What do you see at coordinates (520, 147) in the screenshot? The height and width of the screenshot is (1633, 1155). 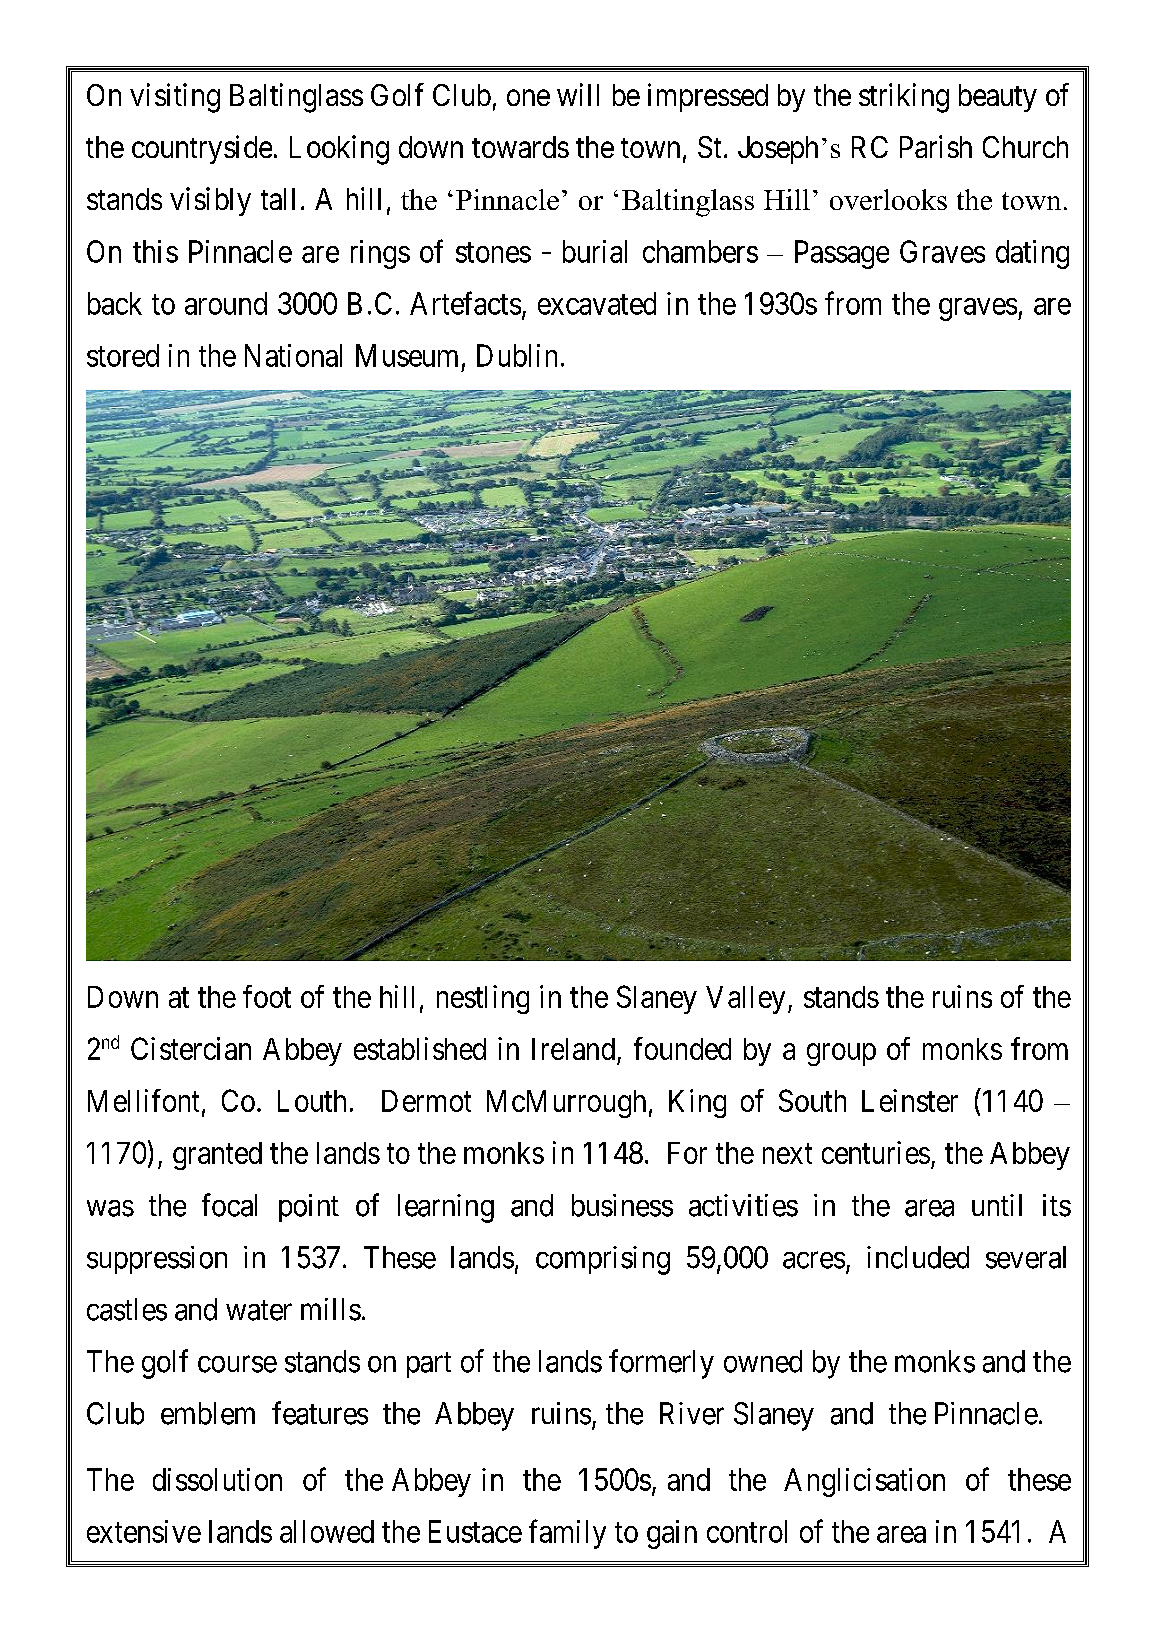 I see `towards` at bounding box center [520, 147].
